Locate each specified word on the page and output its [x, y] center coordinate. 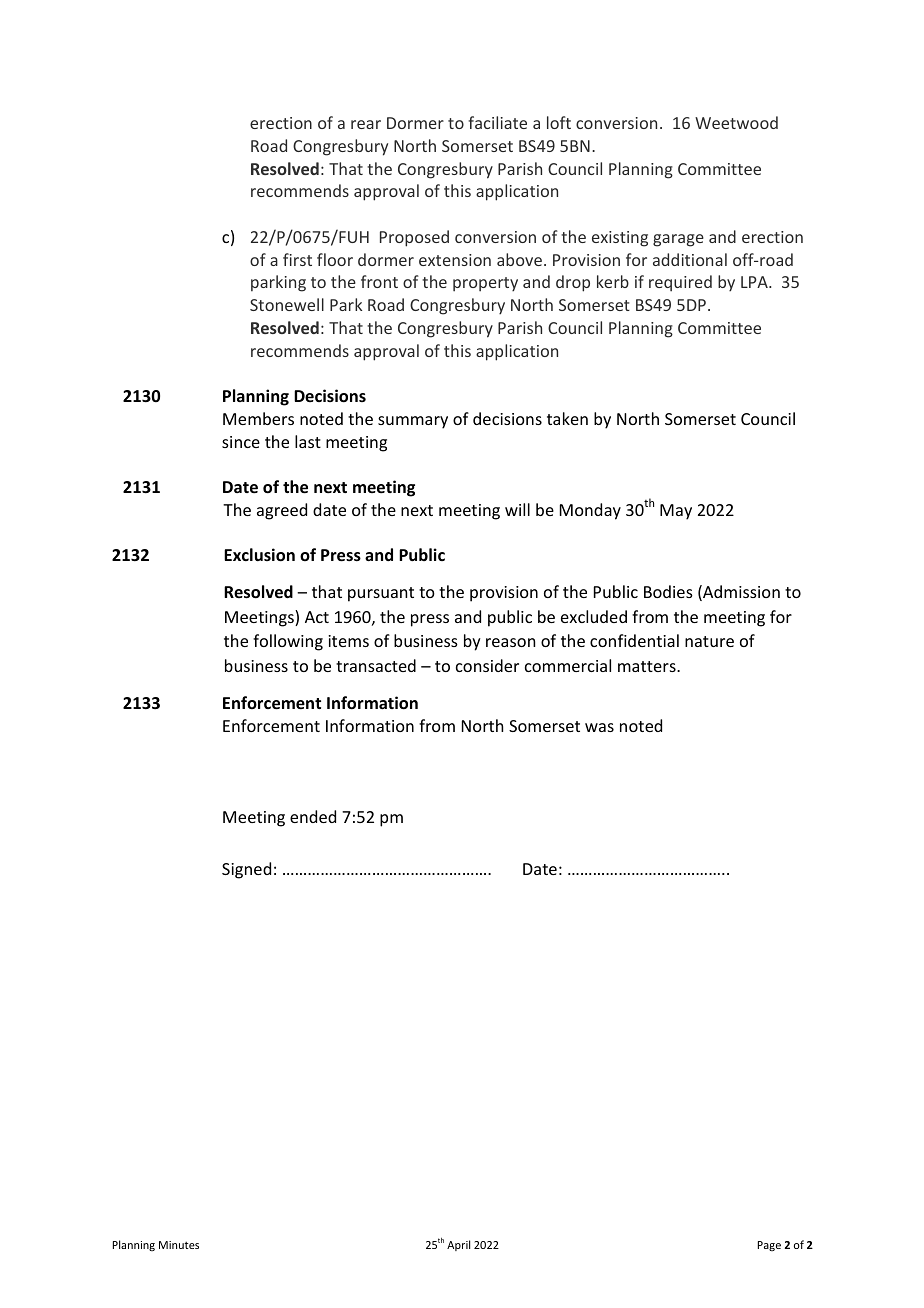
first [297, 259]
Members [258, 418]
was [599, 727]
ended [313, 816]
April [458, 1245]
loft [559, 122]
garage [678, 240]
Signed [246, 870]
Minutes [179, 1245]
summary [413, 422]
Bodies [668, 591]
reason [510, 642]
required [680, 283]
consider [487, 665]
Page [769, 1246]
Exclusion [259, 555]
